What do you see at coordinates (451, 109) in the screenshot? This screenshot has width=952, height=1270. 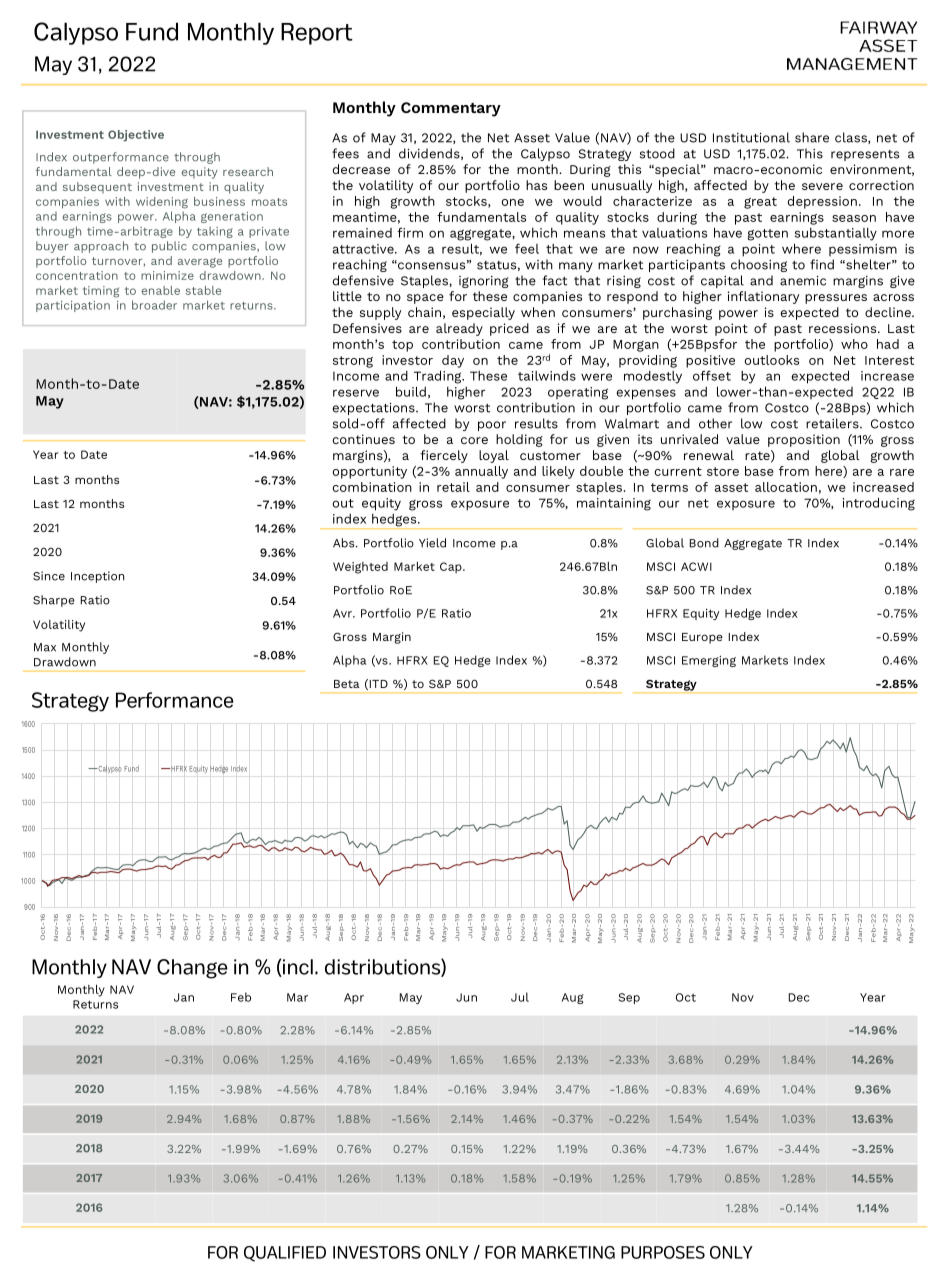 I see `Commentary` at bounding box center [451, 109].
